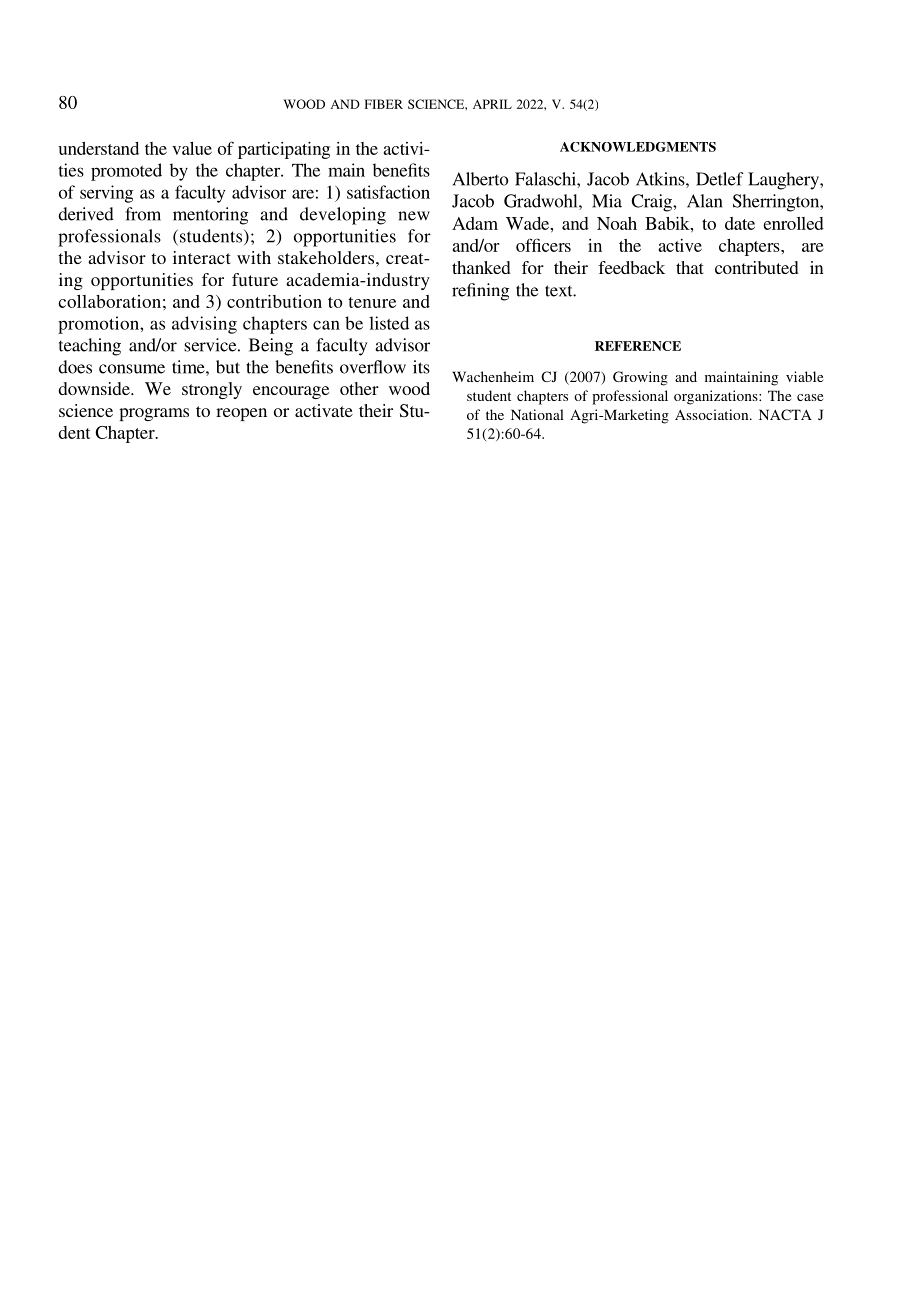 The image size is (904, 1316). I want to click on listed, so click(389, 323).
